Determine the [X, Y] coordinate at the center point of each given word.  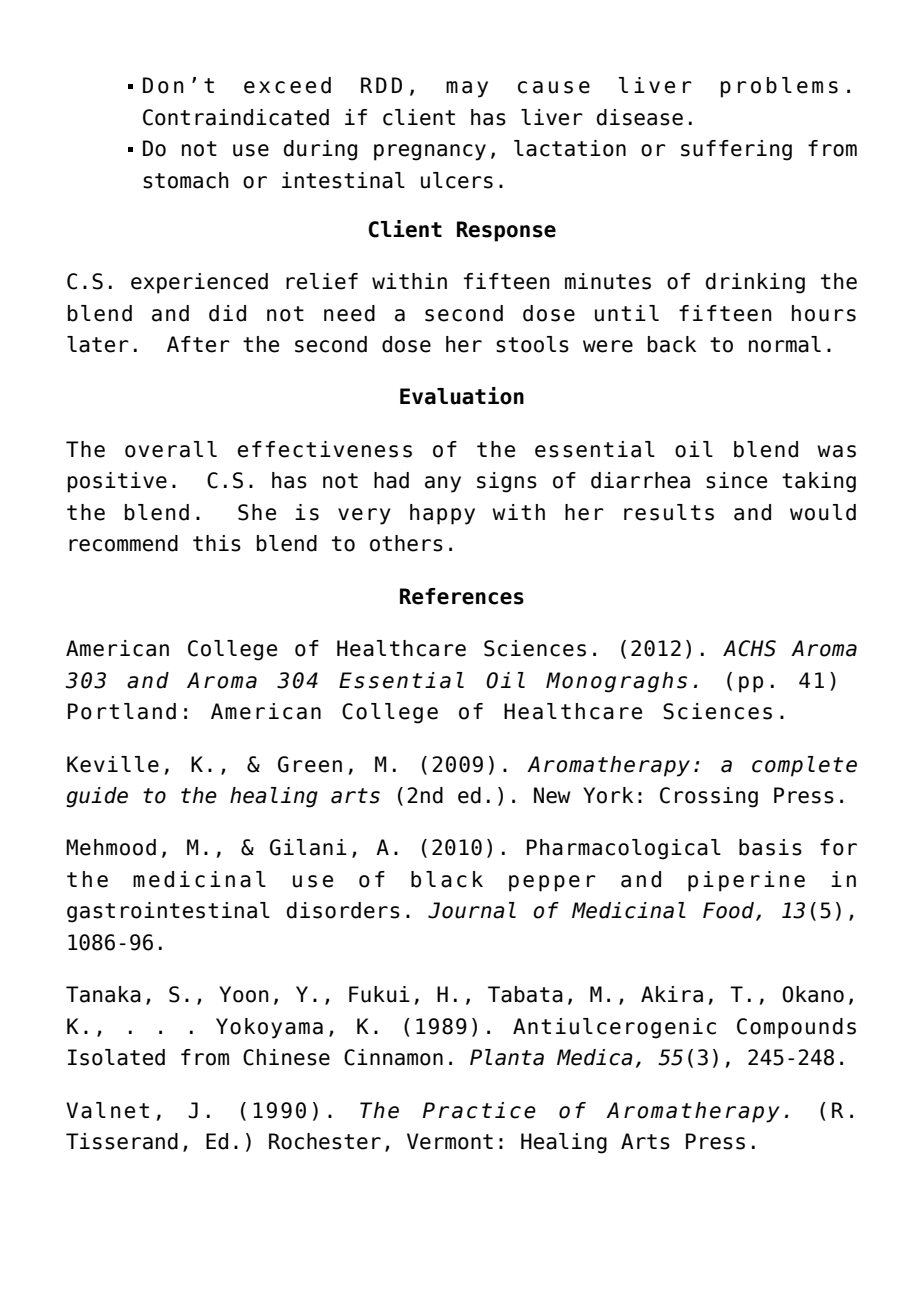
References [462, 596]
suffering [736, 150]
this [217, 543]
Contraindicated [236, 117]
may [467, 89]
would [823, 512]
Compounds [796, 1028]
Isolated [116, 1057]
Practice [479, 1110]
